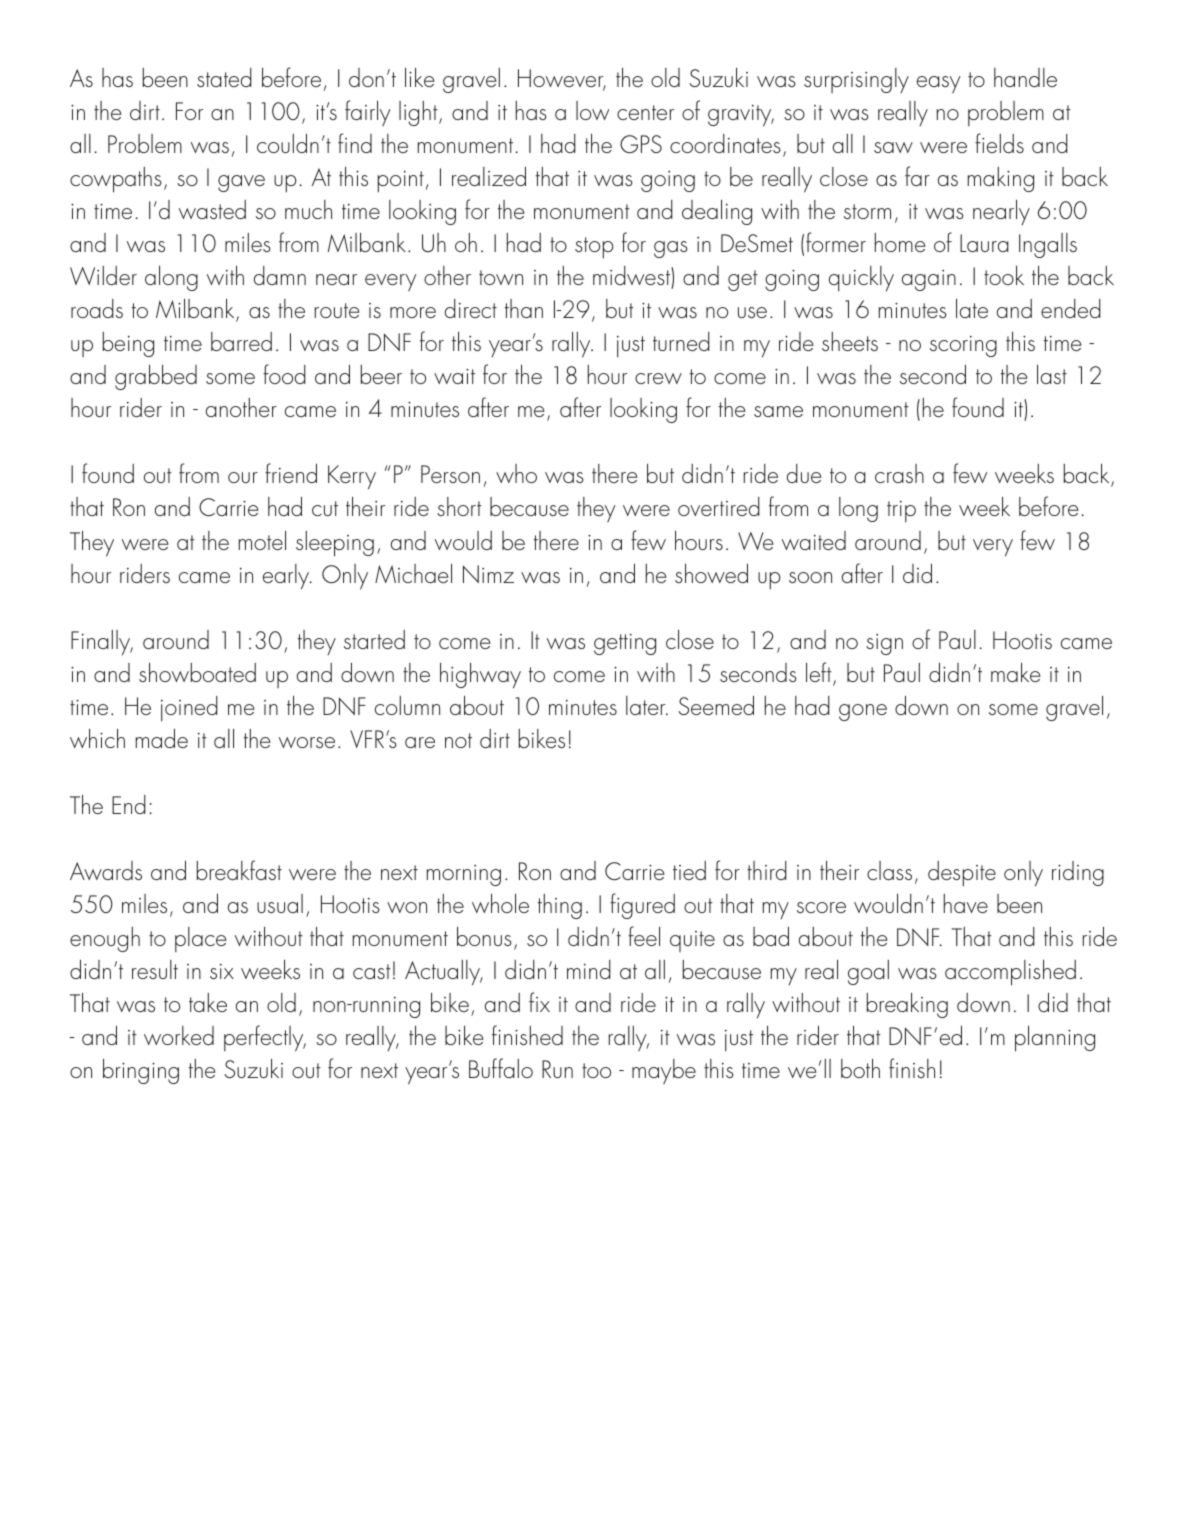 The height and width of the screenshot is (1538, 1188). What do you see at coordinates (899, 473) in the screenshot?
I see `crash` at bounding box center [899, 473].
